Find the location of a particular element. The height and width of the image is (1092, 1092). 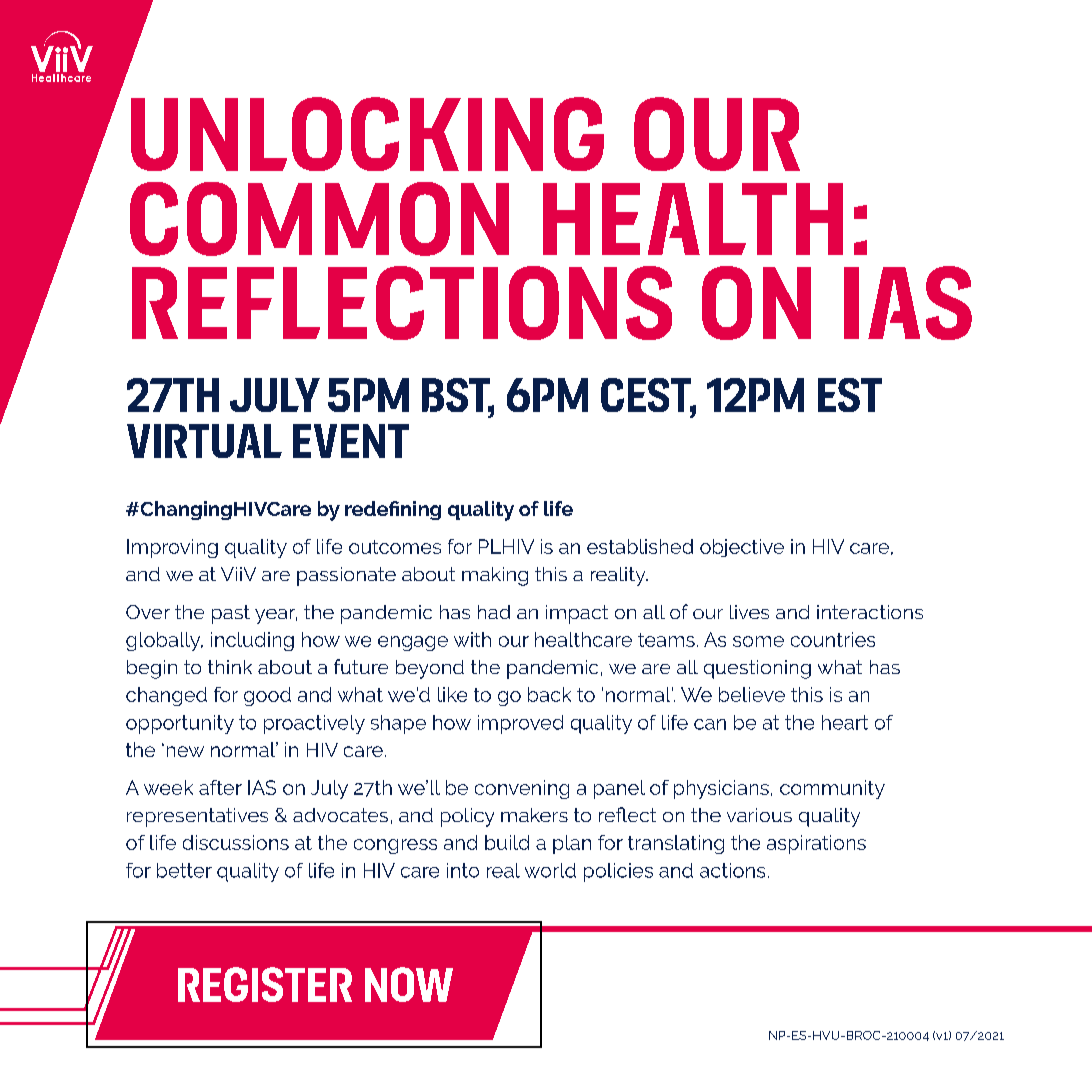

NOW is located at coordinates (409, 984).
